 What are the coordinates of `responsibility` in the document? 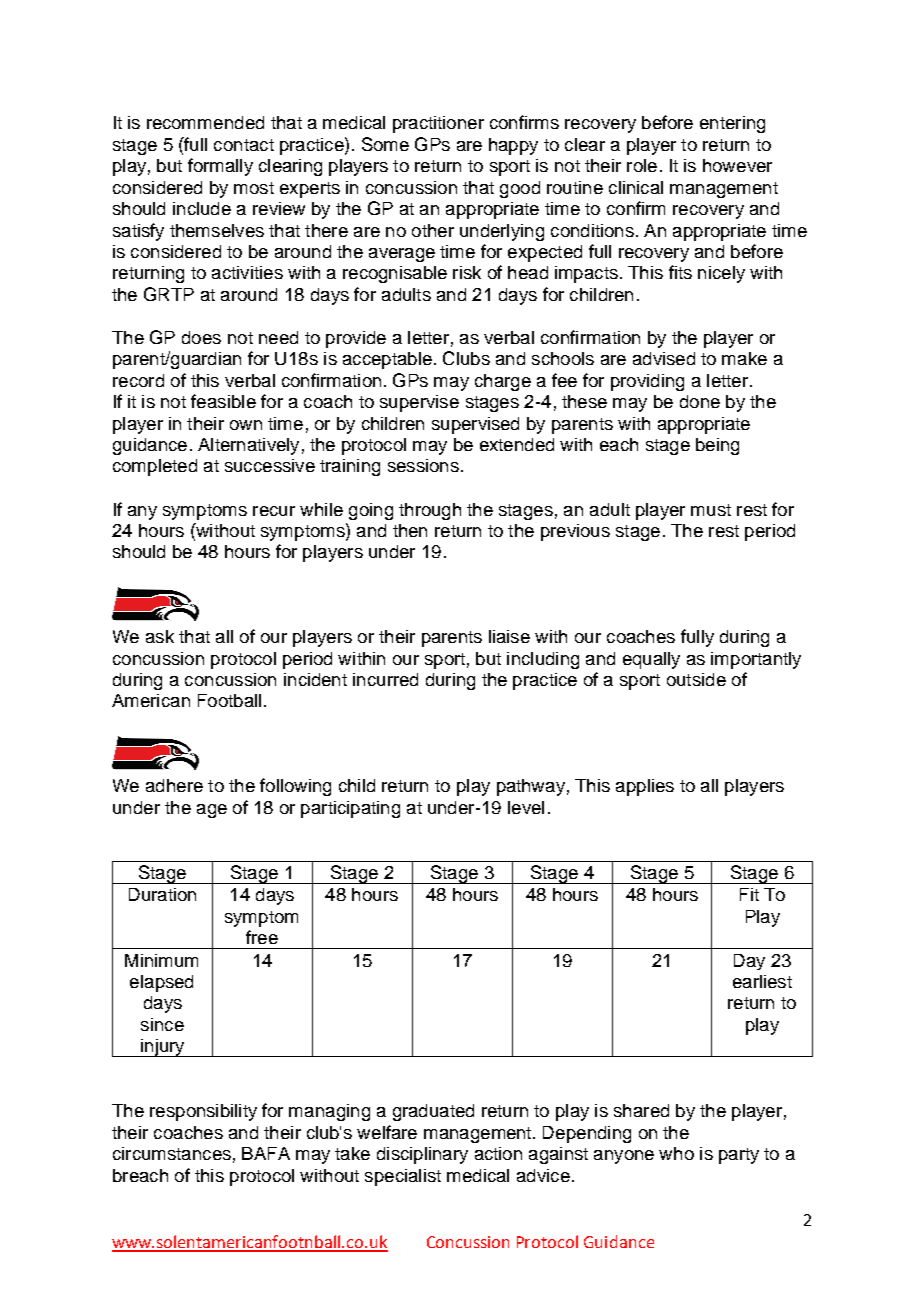 It's located at (203, 1112).
